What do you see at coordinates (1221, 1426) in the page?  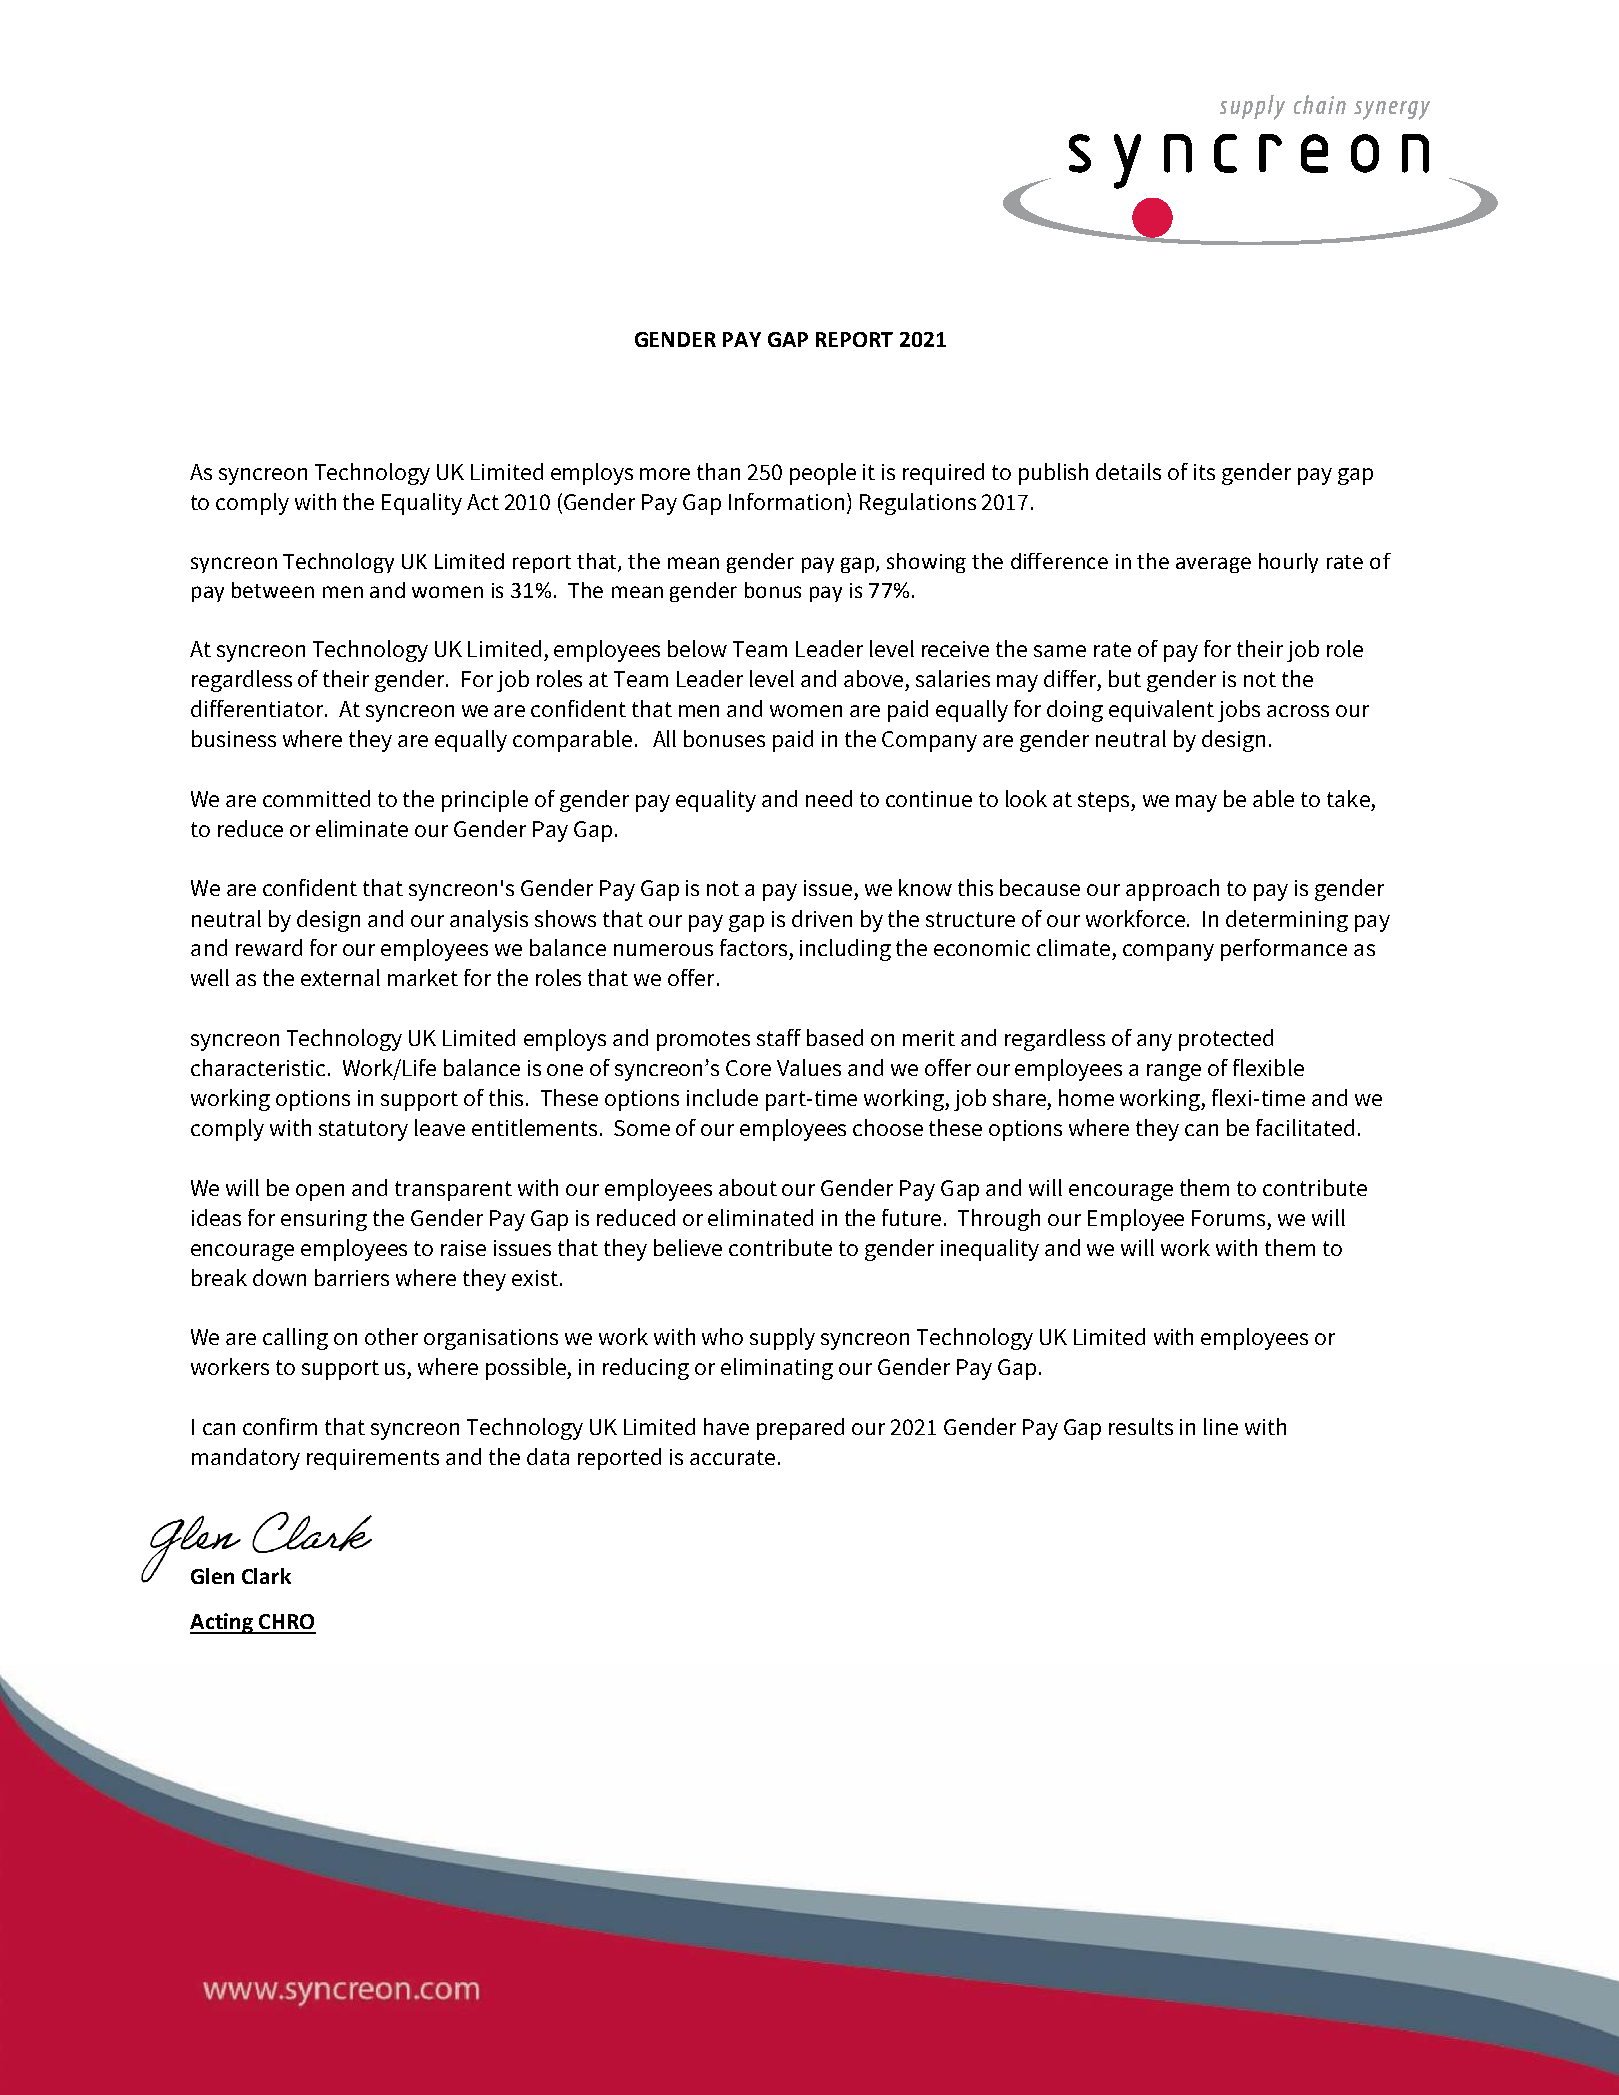 I see `line` at bounding box center [1221, 1426].
